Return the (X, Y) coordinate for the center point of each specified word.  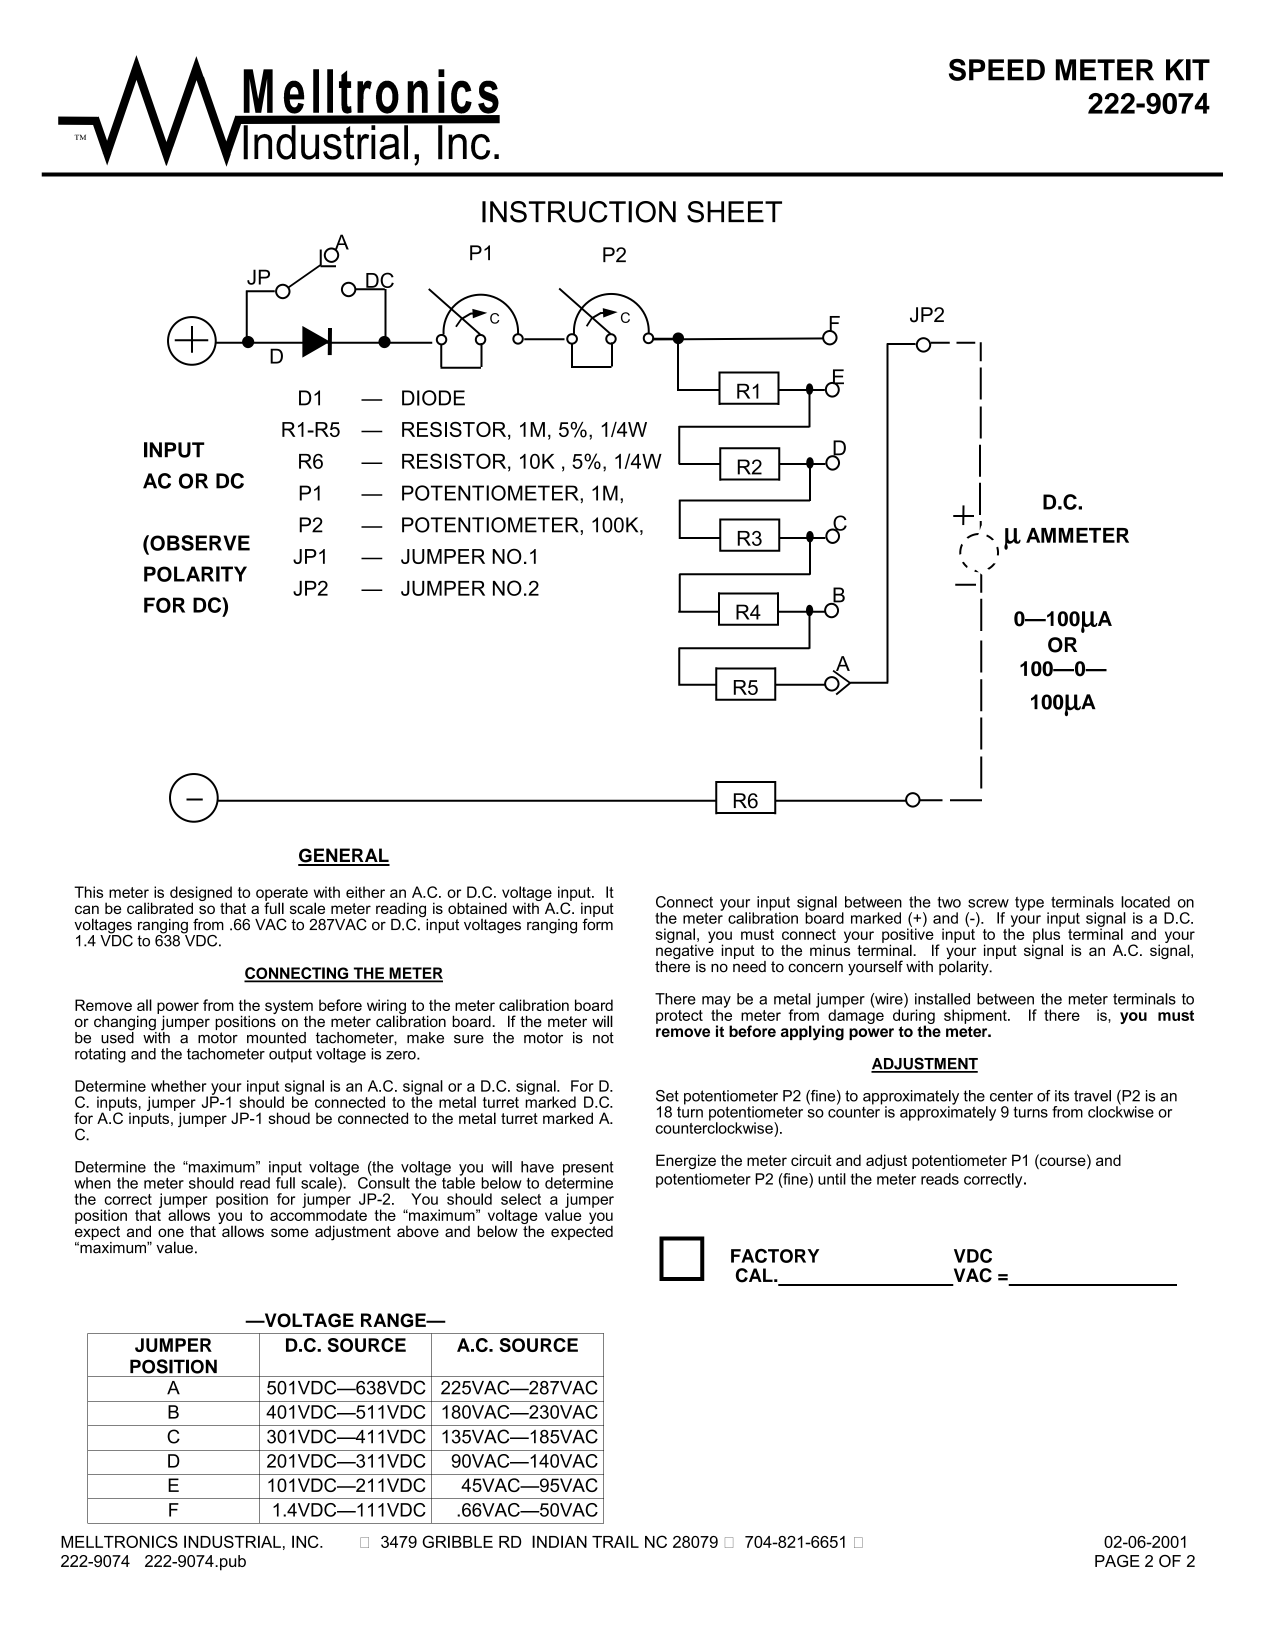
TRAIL (615, 1541)
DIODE (433, 398)
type (1029, 904)
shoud (289, 1118)
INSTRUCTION (579, 212)
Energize (686, 1161)
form (597, 923)
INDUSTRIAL (232, 1541)
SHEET (734, 212)
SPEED (997, 70)
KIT (1188, 70)
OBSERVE (199, 543)
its (1062, 1096)
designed (201, 895)
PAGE (1117, 1561)
